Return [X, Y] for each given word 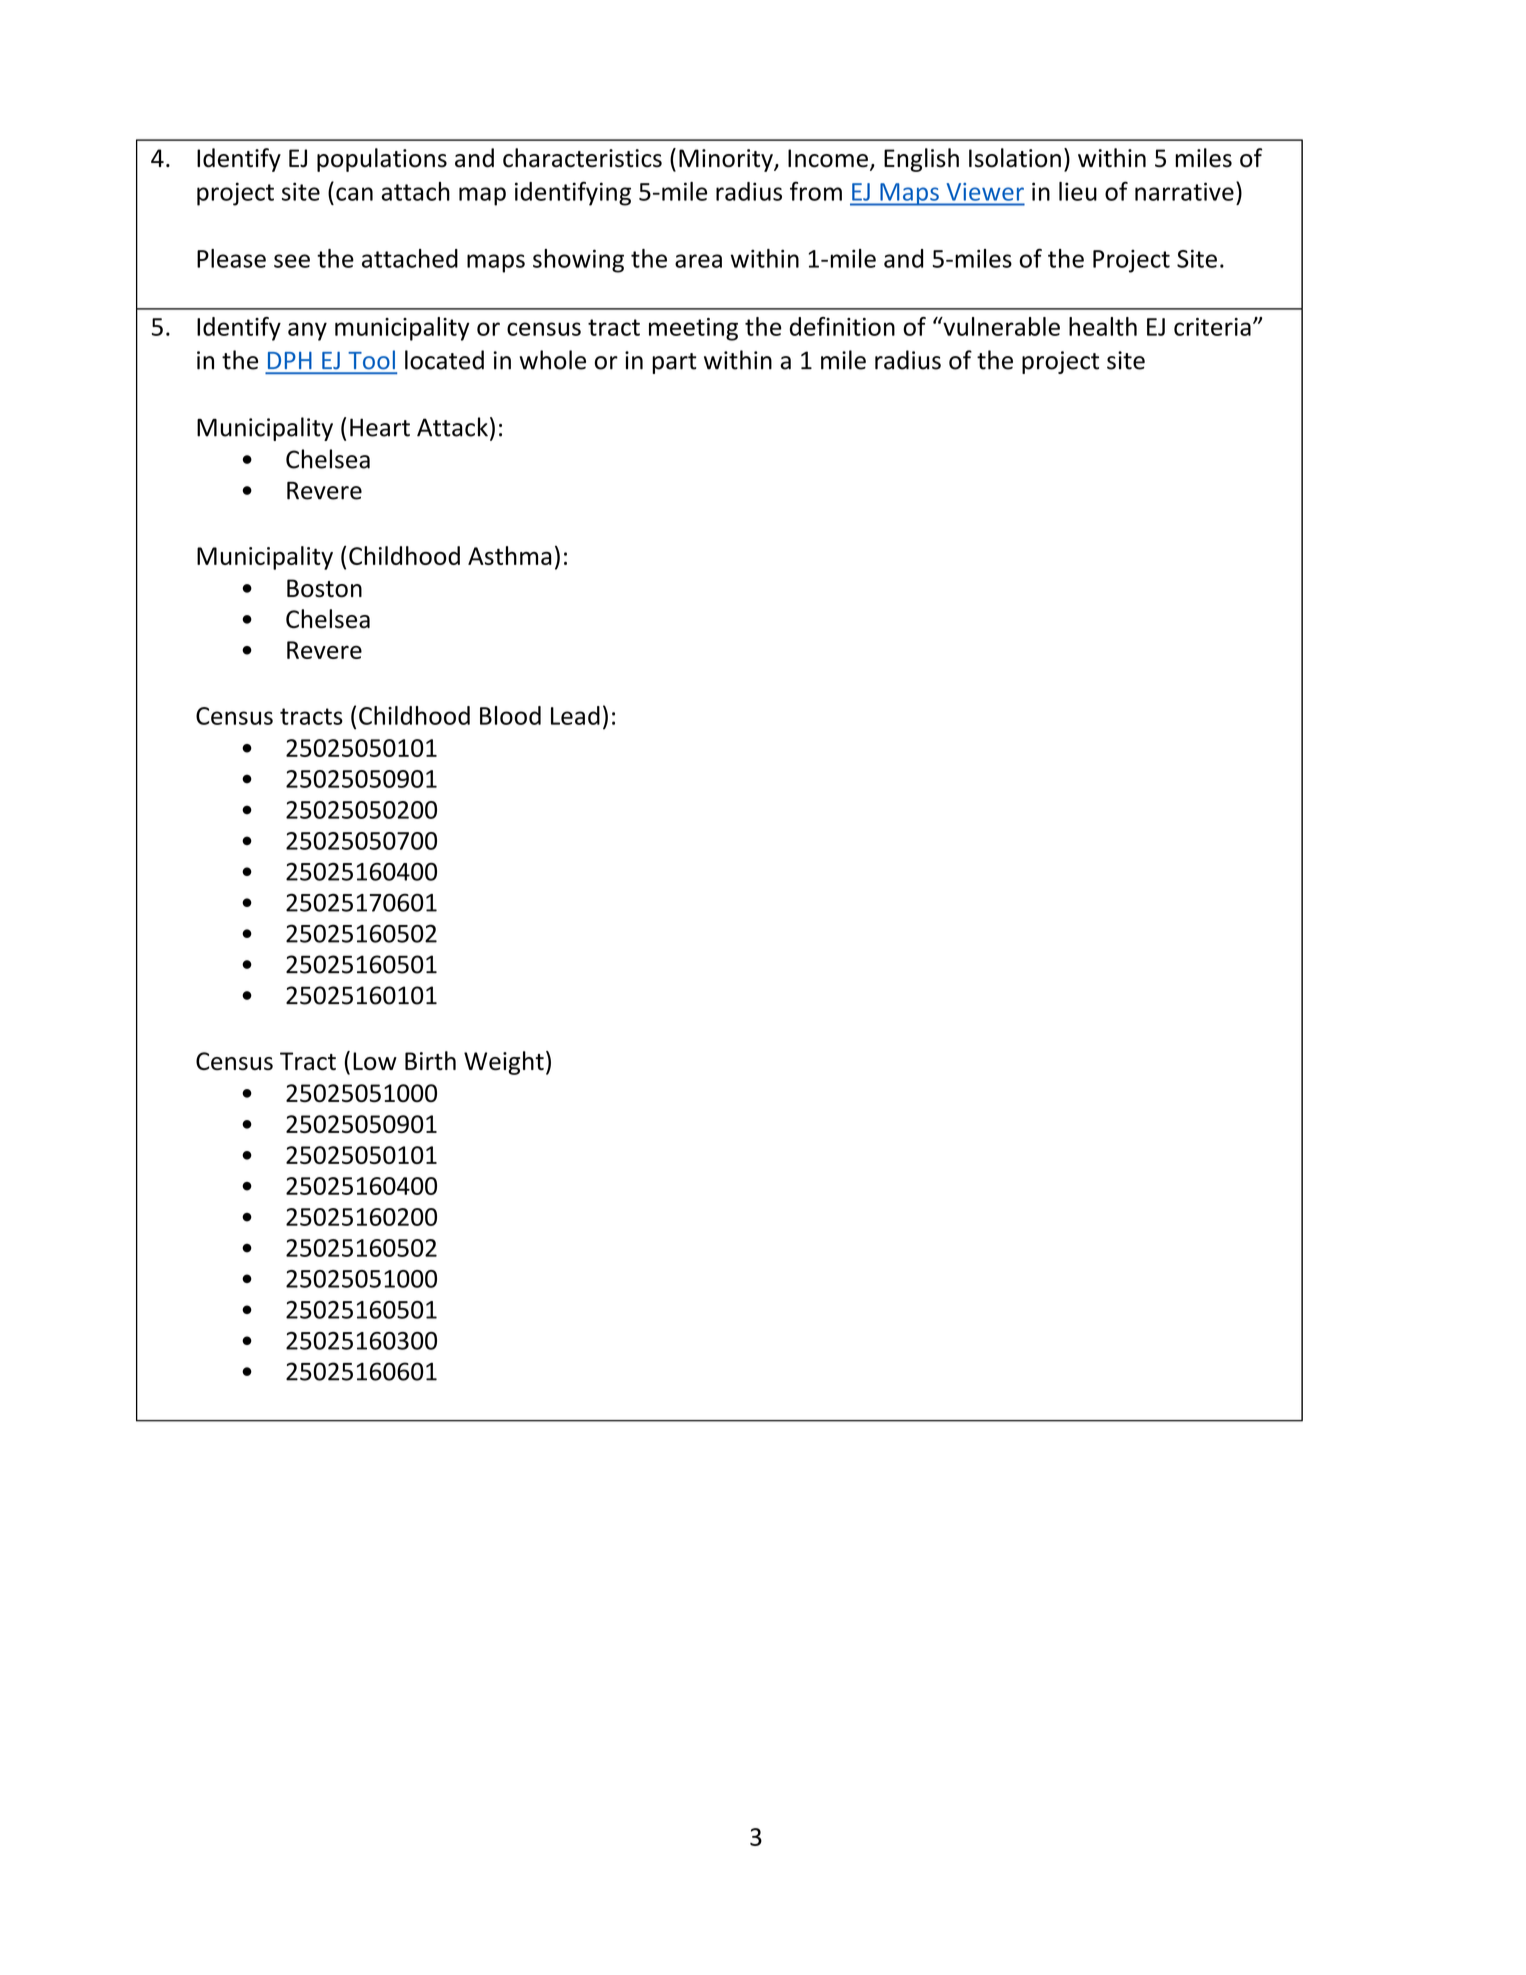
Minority [727, 160]
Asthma [510, 555]
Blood [510, 715]
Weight [504, 1063]
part [674, 363]
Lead [575, 715]
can [354, 194]
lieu [1078, 191]
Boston [324, 588]
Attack [452, 427]
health [1103, 326]
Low [375, 1061]
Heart [380, 427]
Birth [430, 1060]
